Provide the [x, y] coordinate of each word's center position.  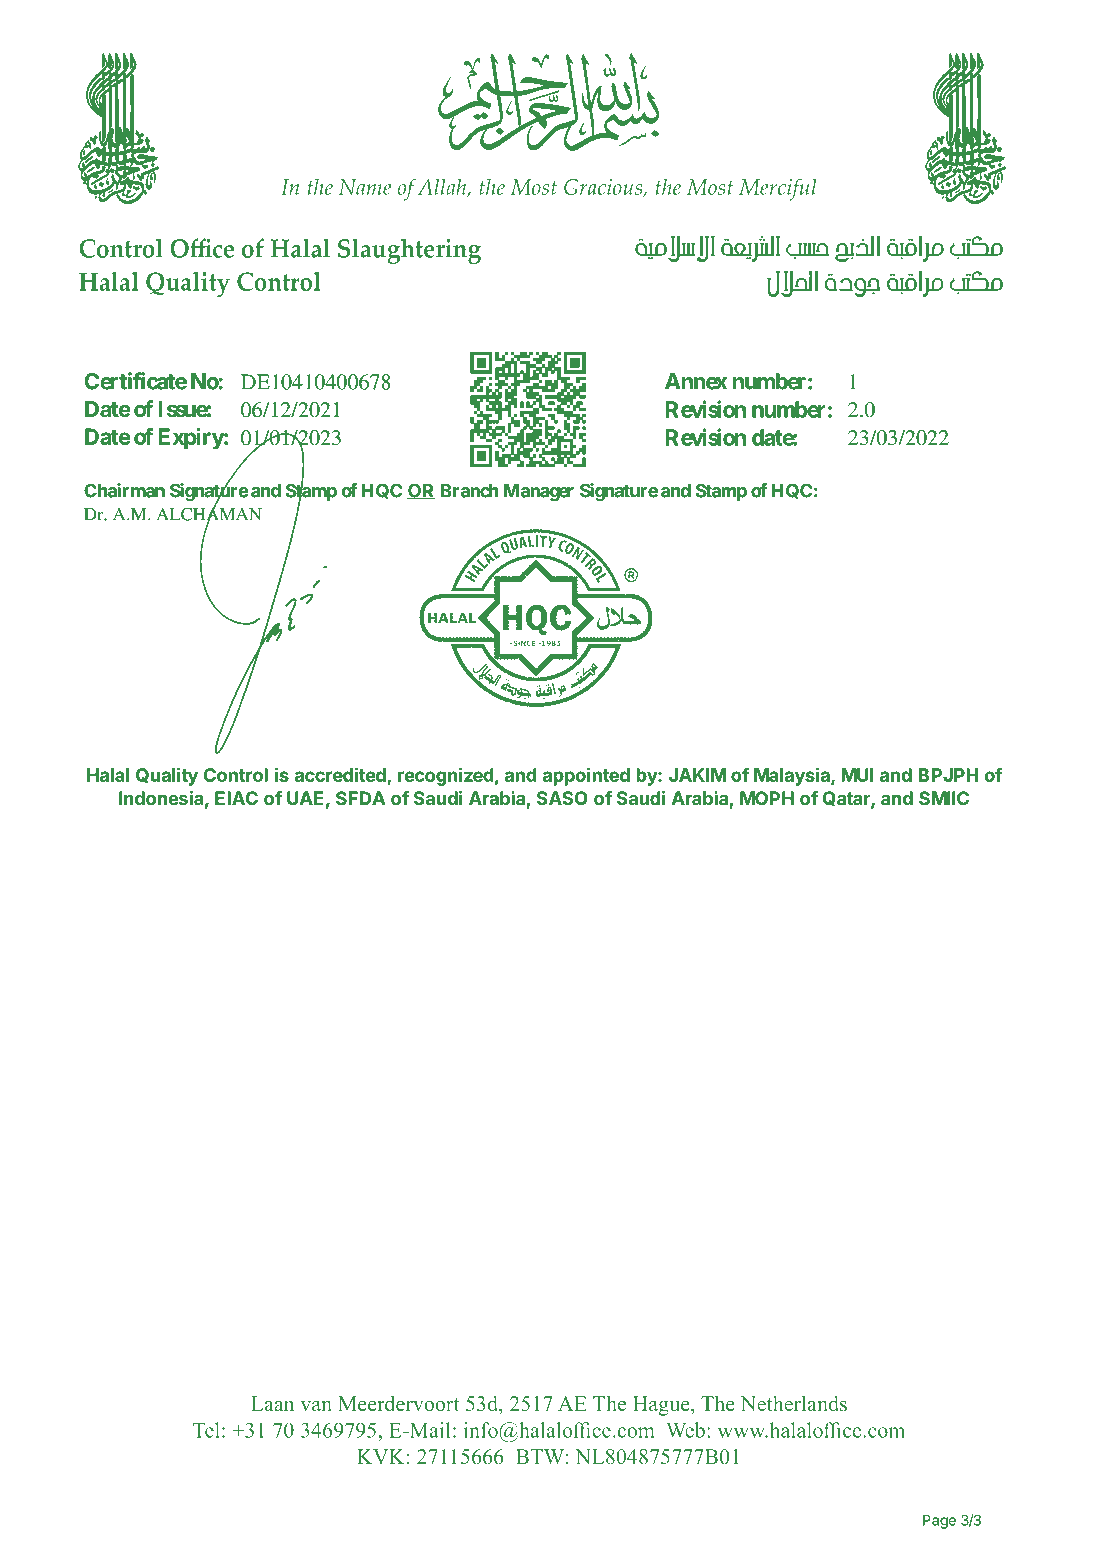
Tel [206, 1430]
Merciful [778, 189]
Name [365, 187]
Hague [662, 1406]
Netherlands [794, 1403]
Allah [443, 188]
